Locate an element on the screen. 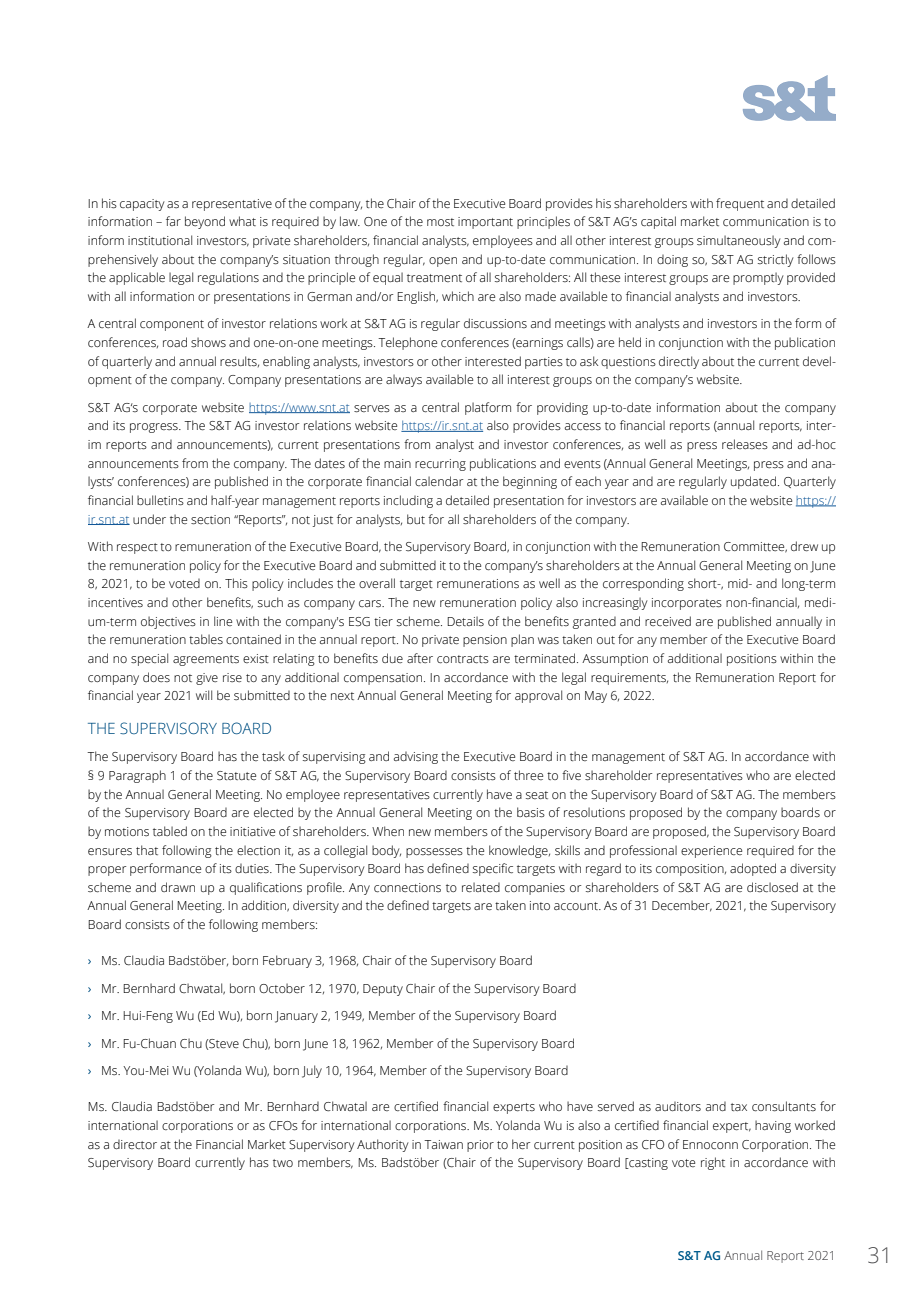  beyond is located at coordinates (205, 222).
